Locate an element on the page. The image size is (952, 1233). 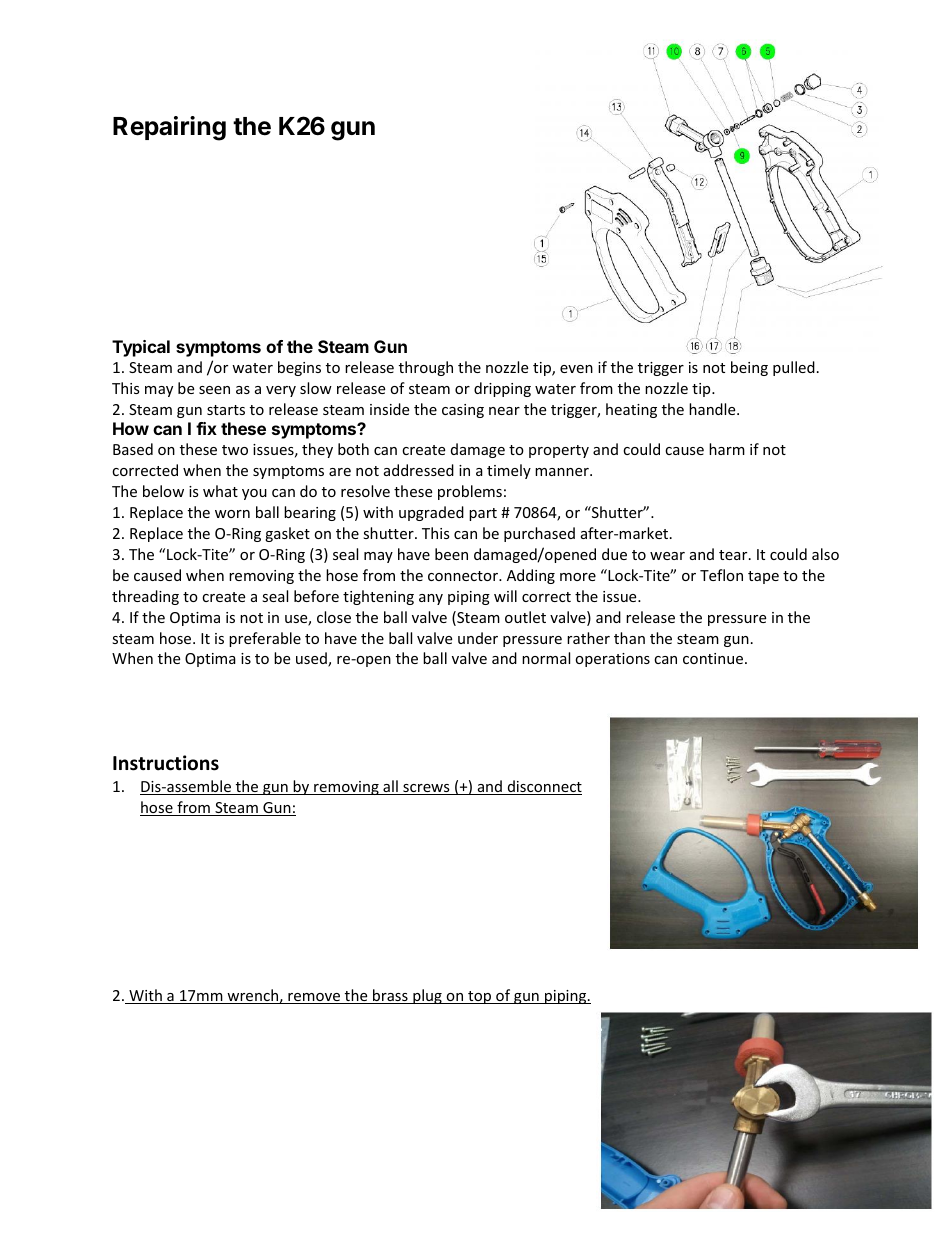
connector is located at coordinates (464, 576).
